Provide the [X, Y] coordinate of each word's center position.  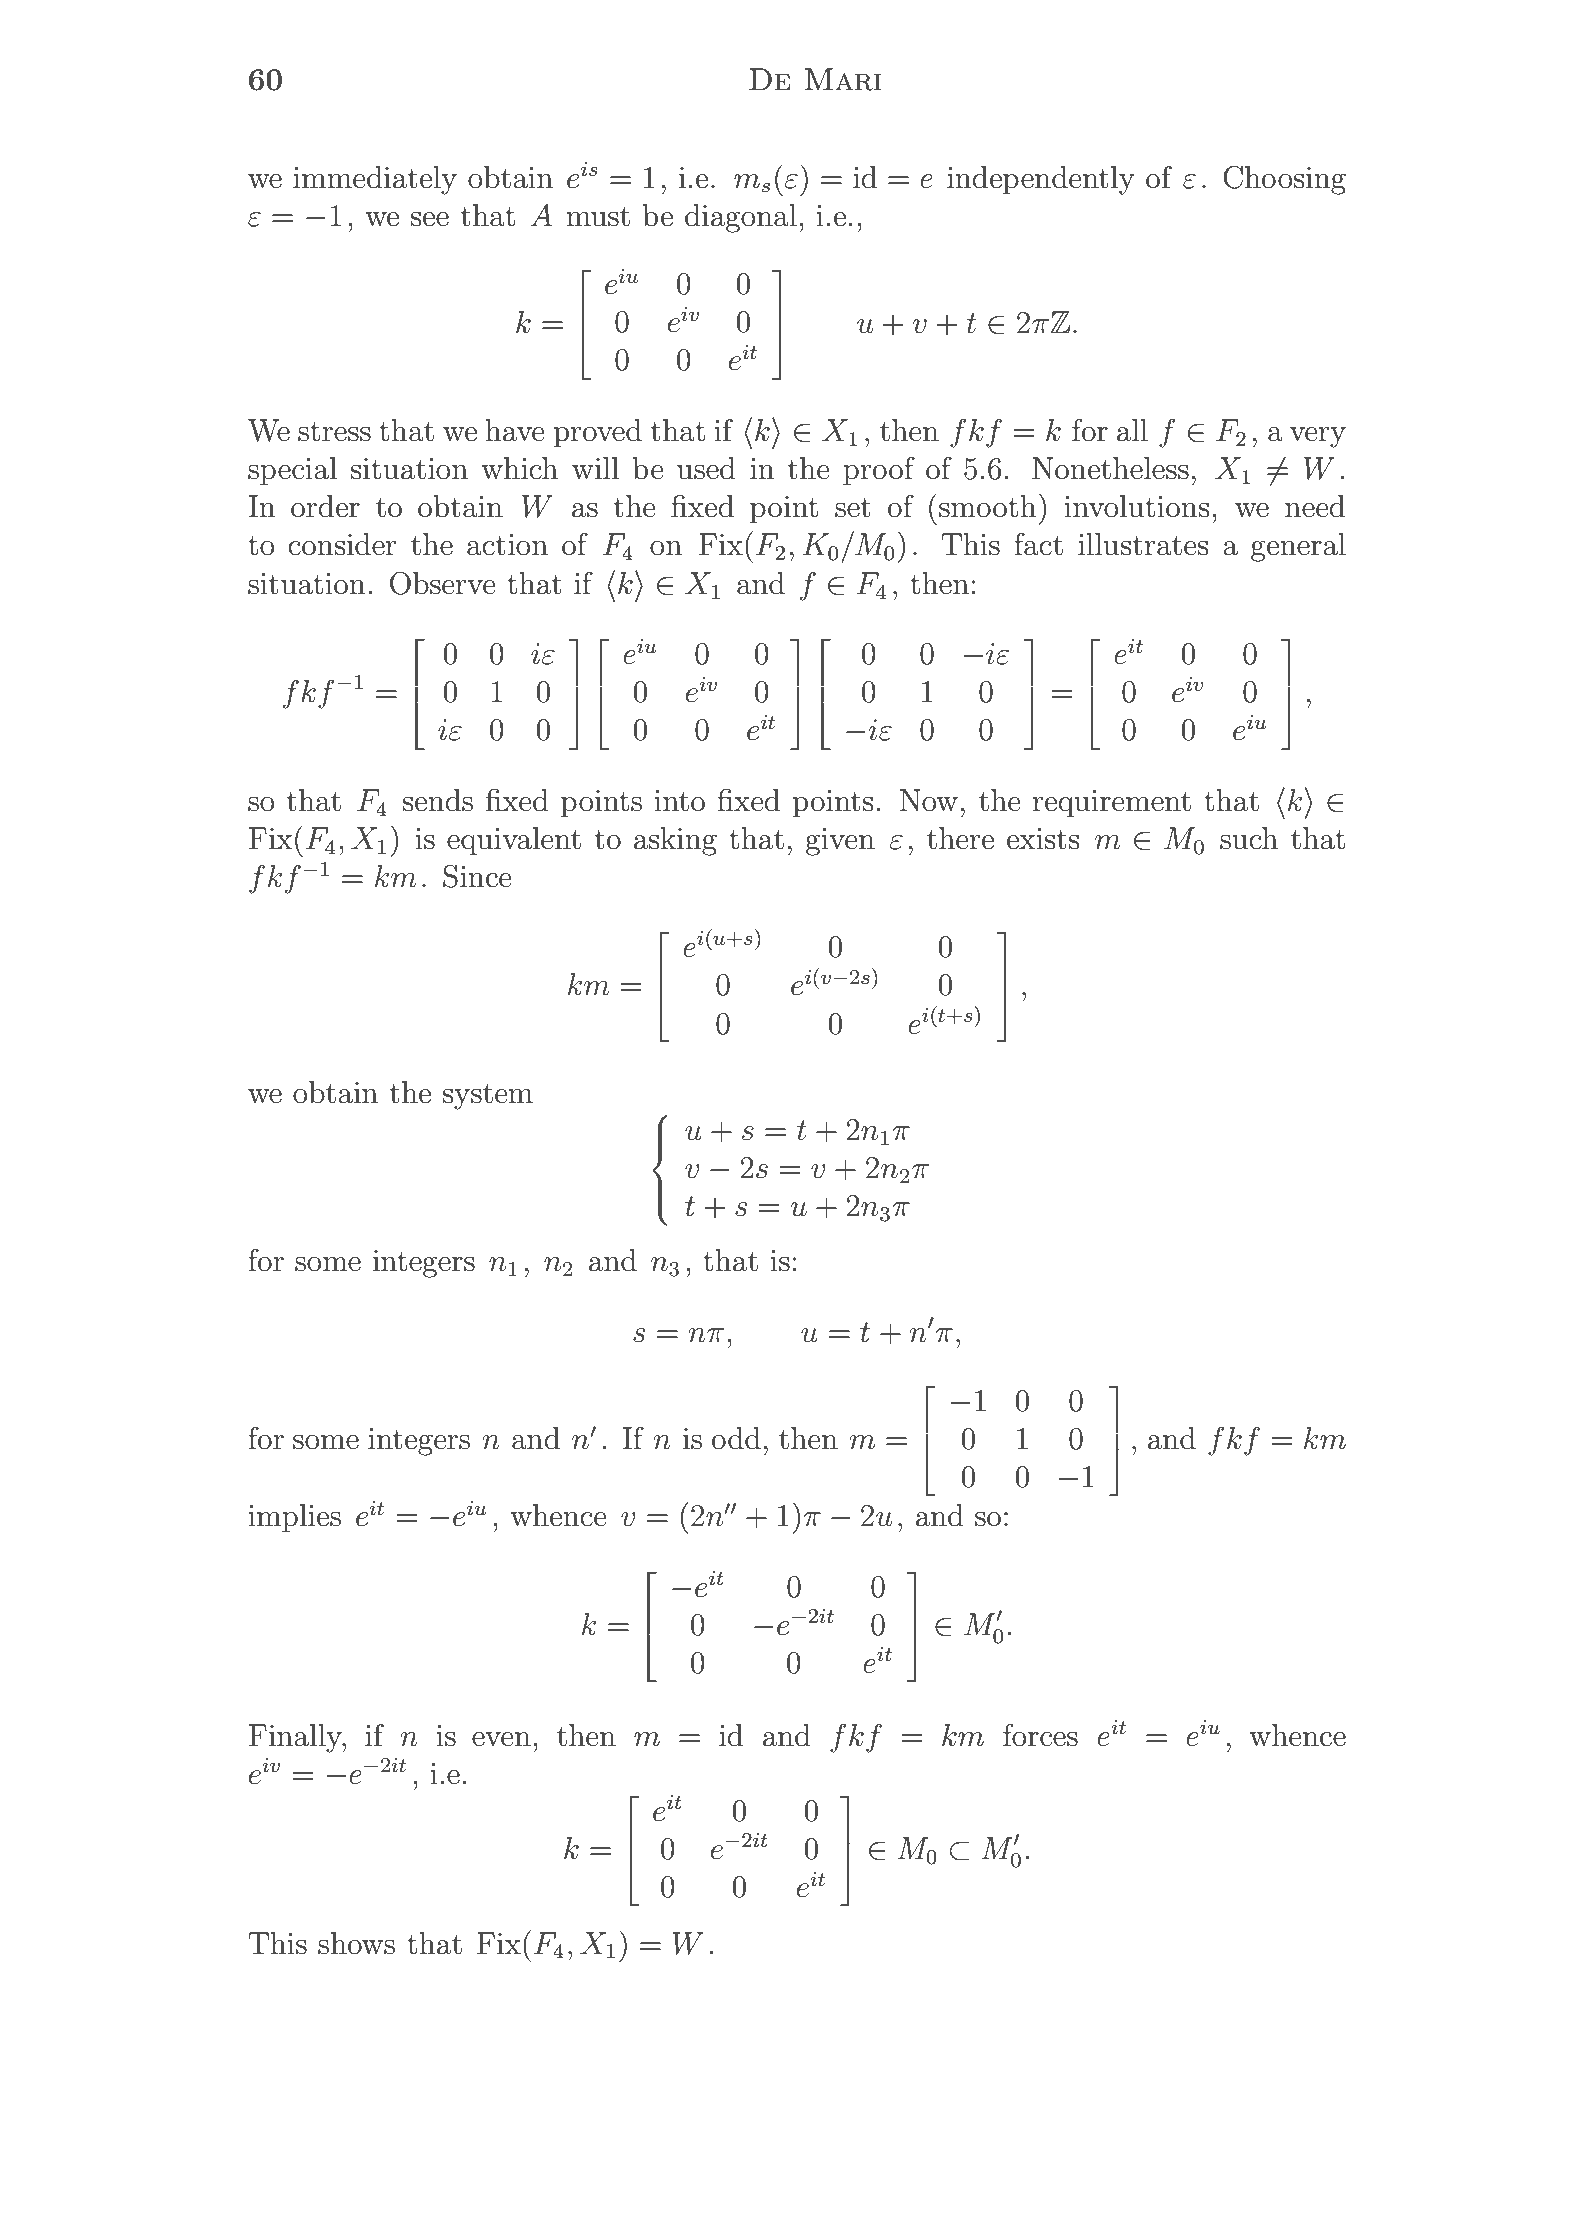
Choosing [1284, 180]
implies [294, 1518]
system [488, 1096]
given [840, 842]
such [1249, 838]
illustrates [1143, 544]
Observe [443, 583]
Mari [843, 79]
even [501, 1739]
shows [356, 1943]
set [853, 508]
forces [1040, 1735]
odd [736, 1438]
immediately [375, 180]
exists [1043, 839]
